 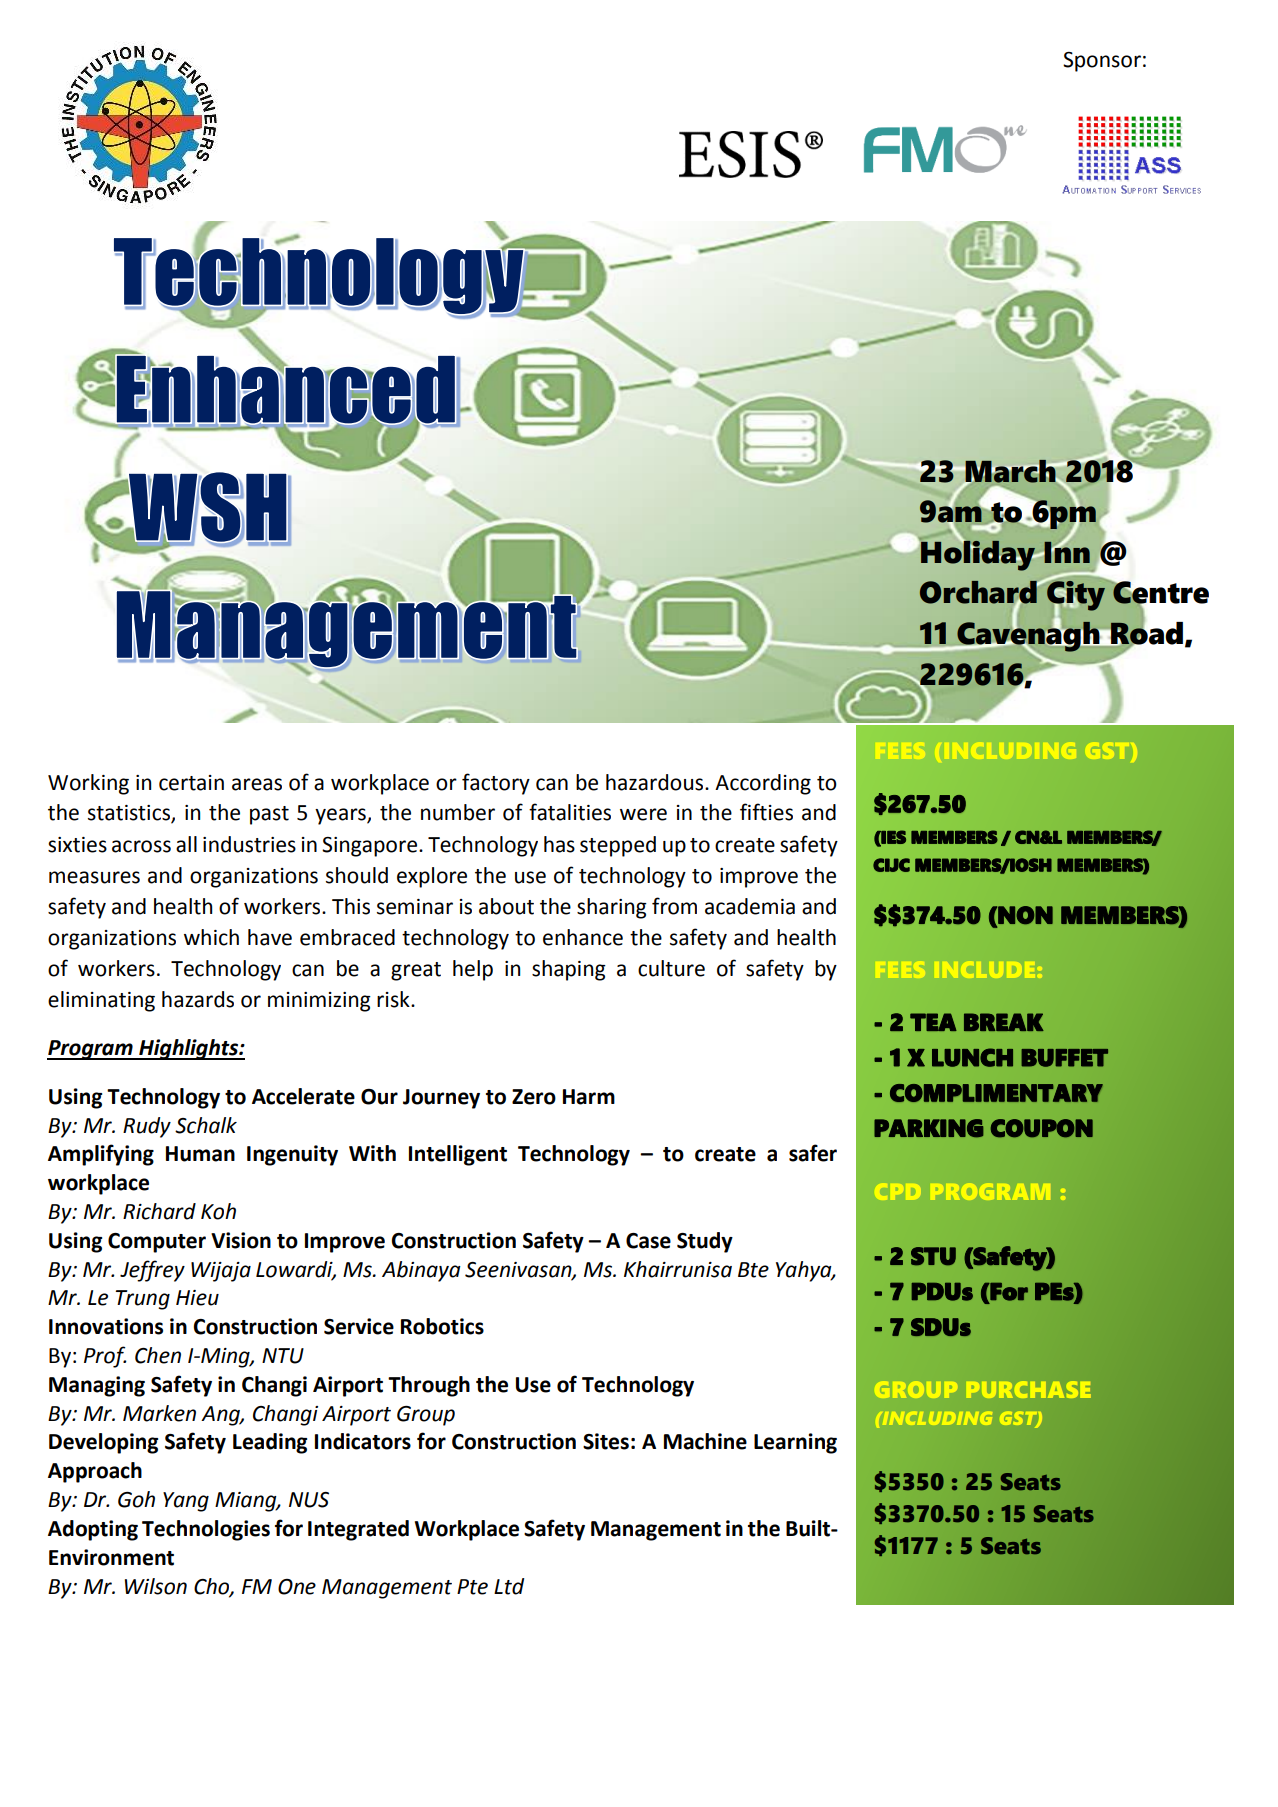 What do you see at coordinates (929, 1128) in the screenshot?
I see `PARKING` at bounding box center [929, 1128].
